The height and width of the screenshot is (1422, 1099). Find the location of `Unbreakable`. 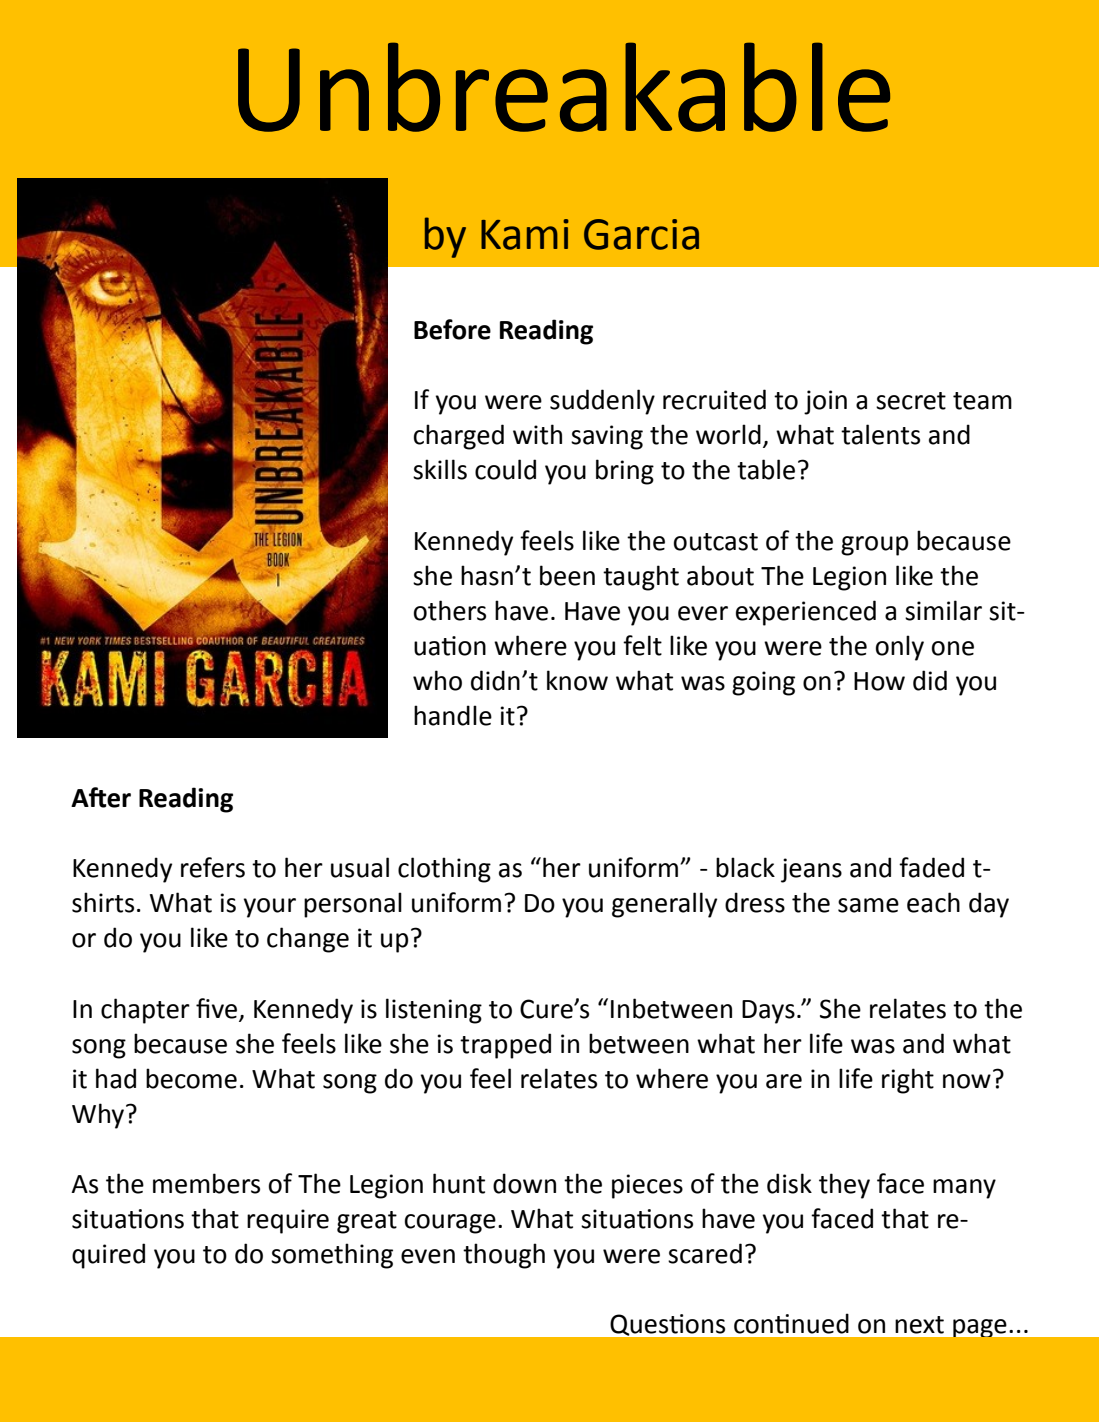

Unbreakable is located at coordinates (564, 87).
